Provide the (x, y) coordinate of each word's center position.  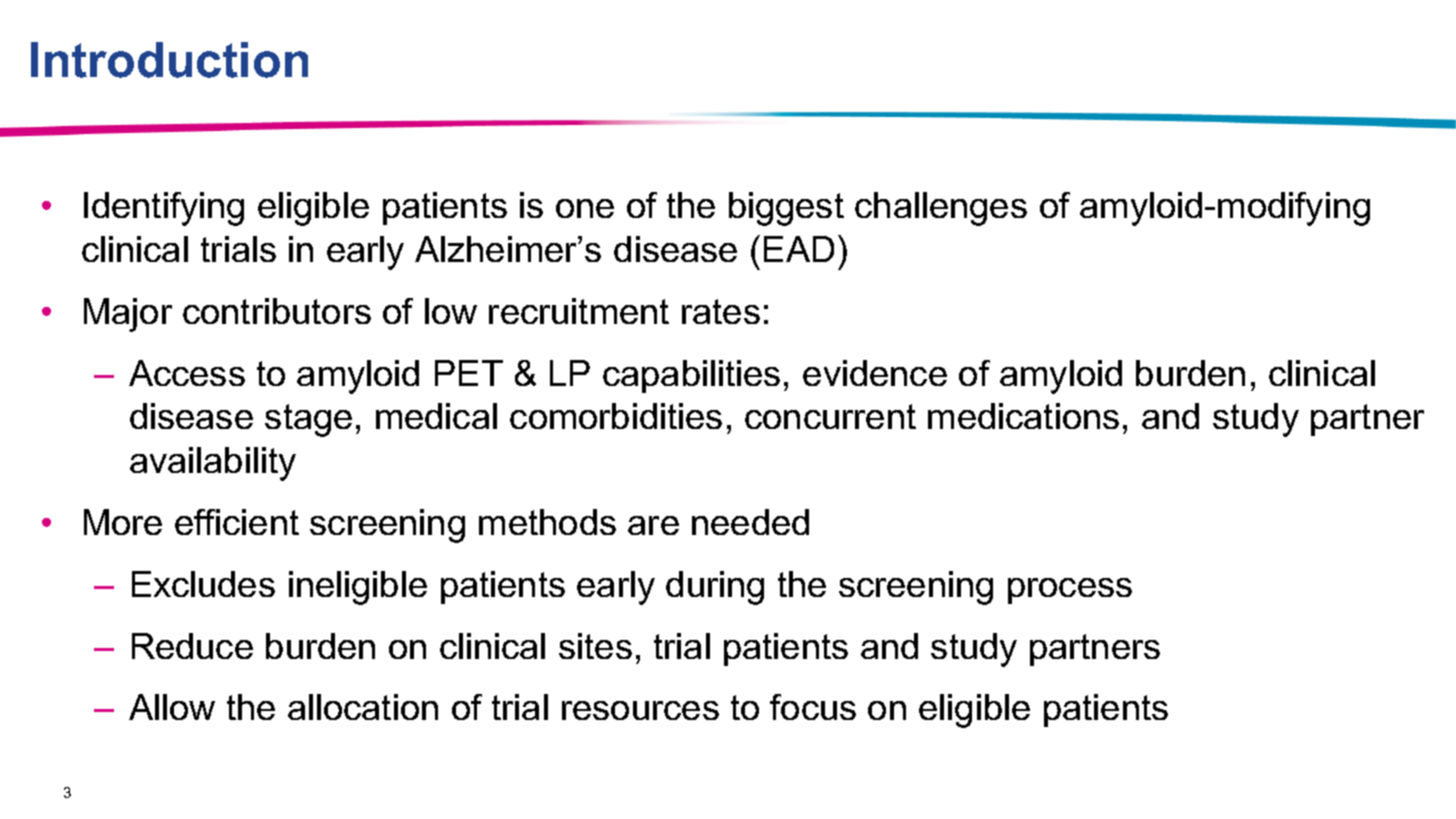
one (585, 208)
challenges (941, 209)
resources (640, 710)
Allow (172, 707)
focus (813, 707)
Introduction (169, 60)
